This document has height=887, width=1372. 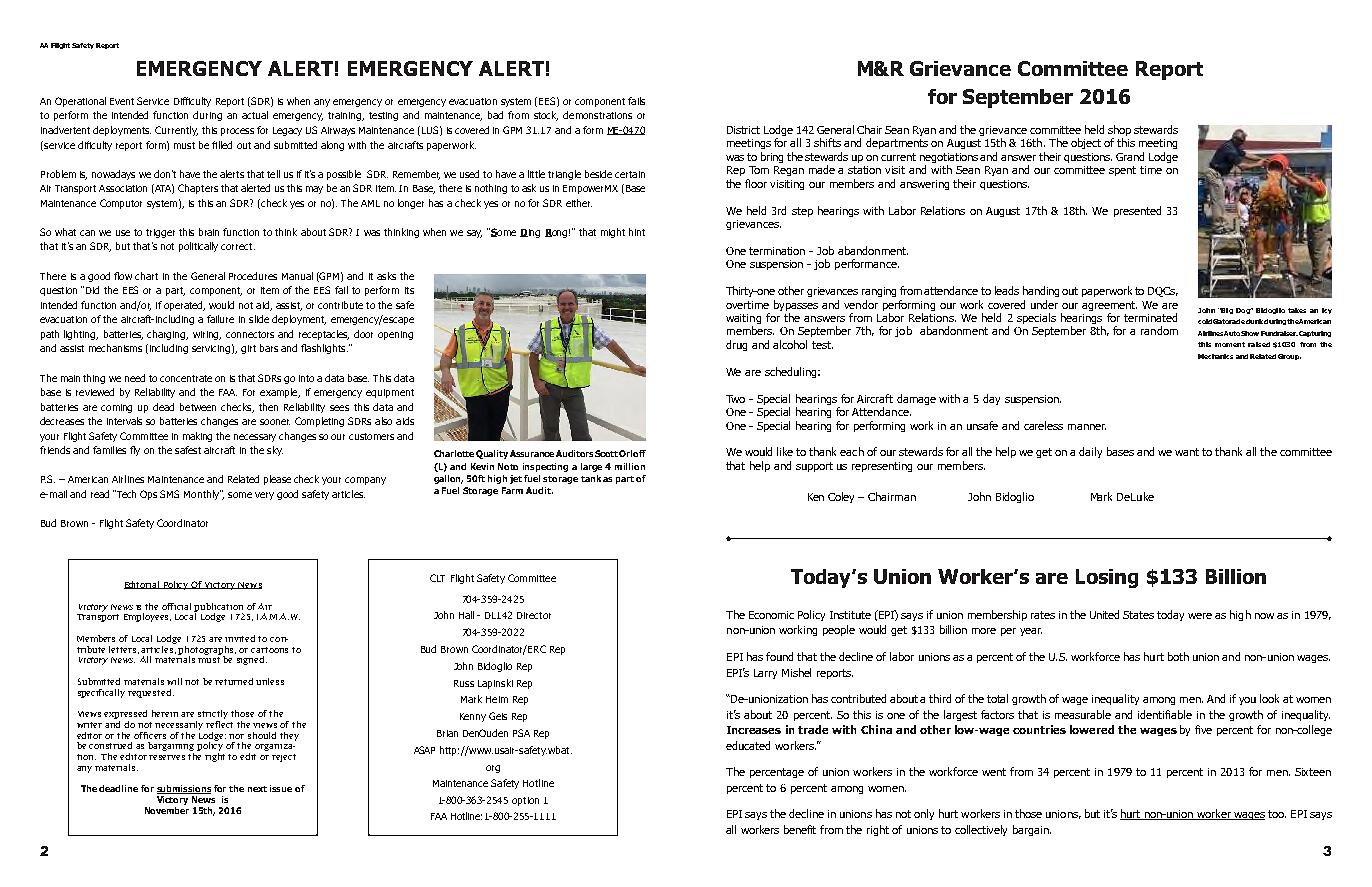 What do you see at coordinates (743, 130) in the document?
I see `District` at bounding box center [743, 130].
